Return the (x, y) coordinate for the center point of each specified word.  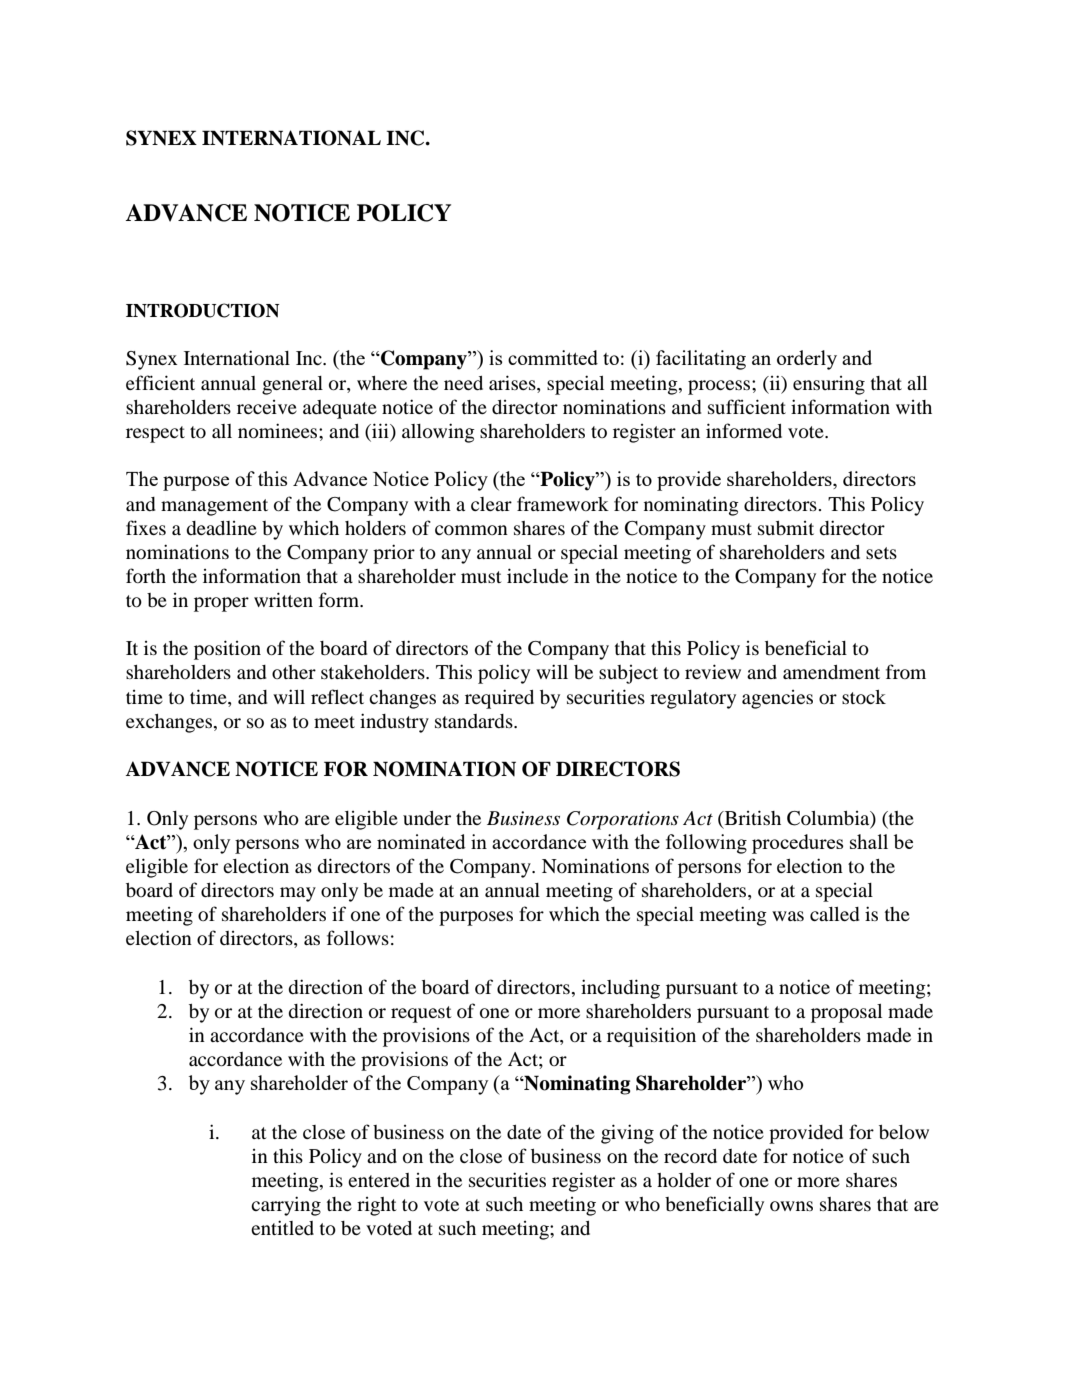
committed (553, 357)
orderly (807, 360)
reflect (337, 696)
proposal (846, 1013)
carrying (286, 1206)
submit (786, 528)
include (537, 575)
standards (475, 721)
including (620, 989)
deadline (221, 528)
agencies (777, 699)
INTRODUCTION (203, 310)
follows (358, 938)
